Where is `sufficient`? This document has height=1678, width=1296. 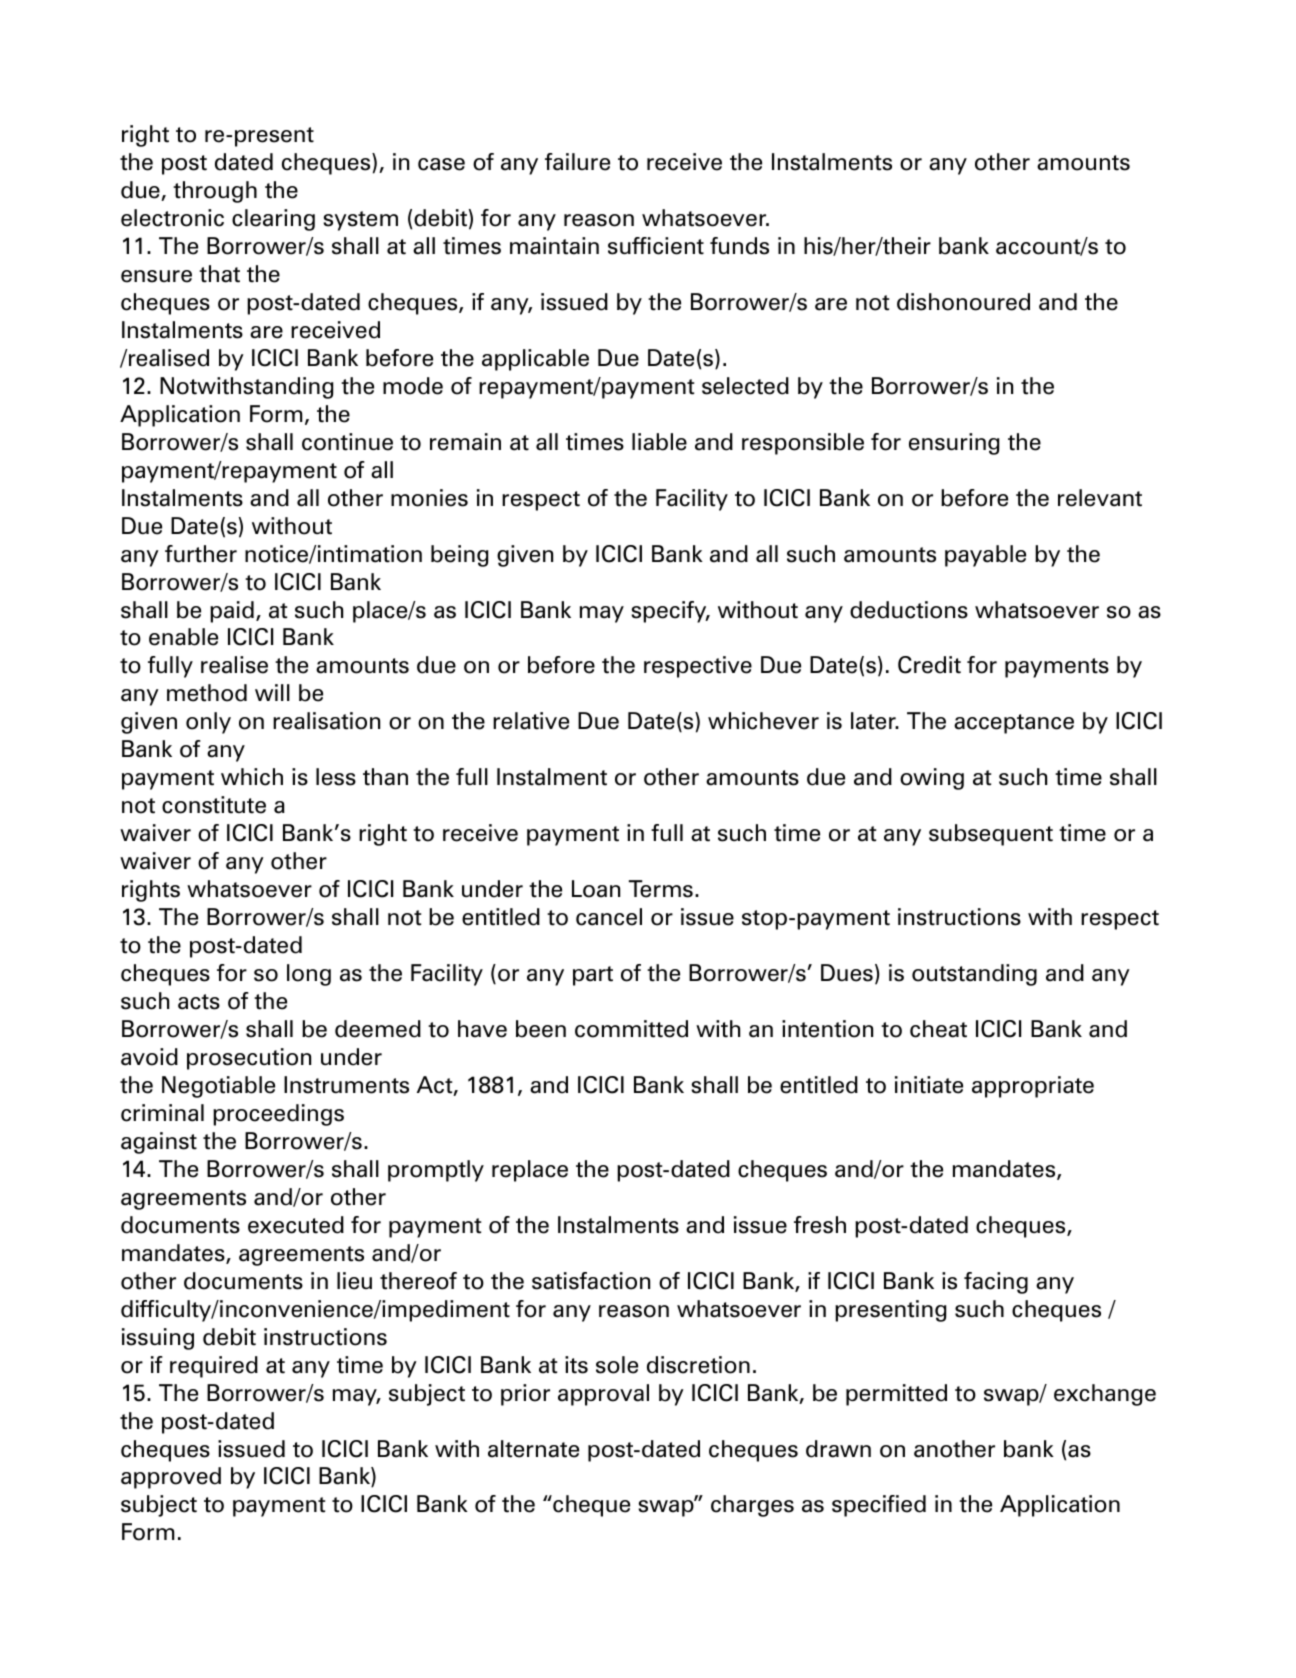 sufficient is located at coordinates (656, 246).
